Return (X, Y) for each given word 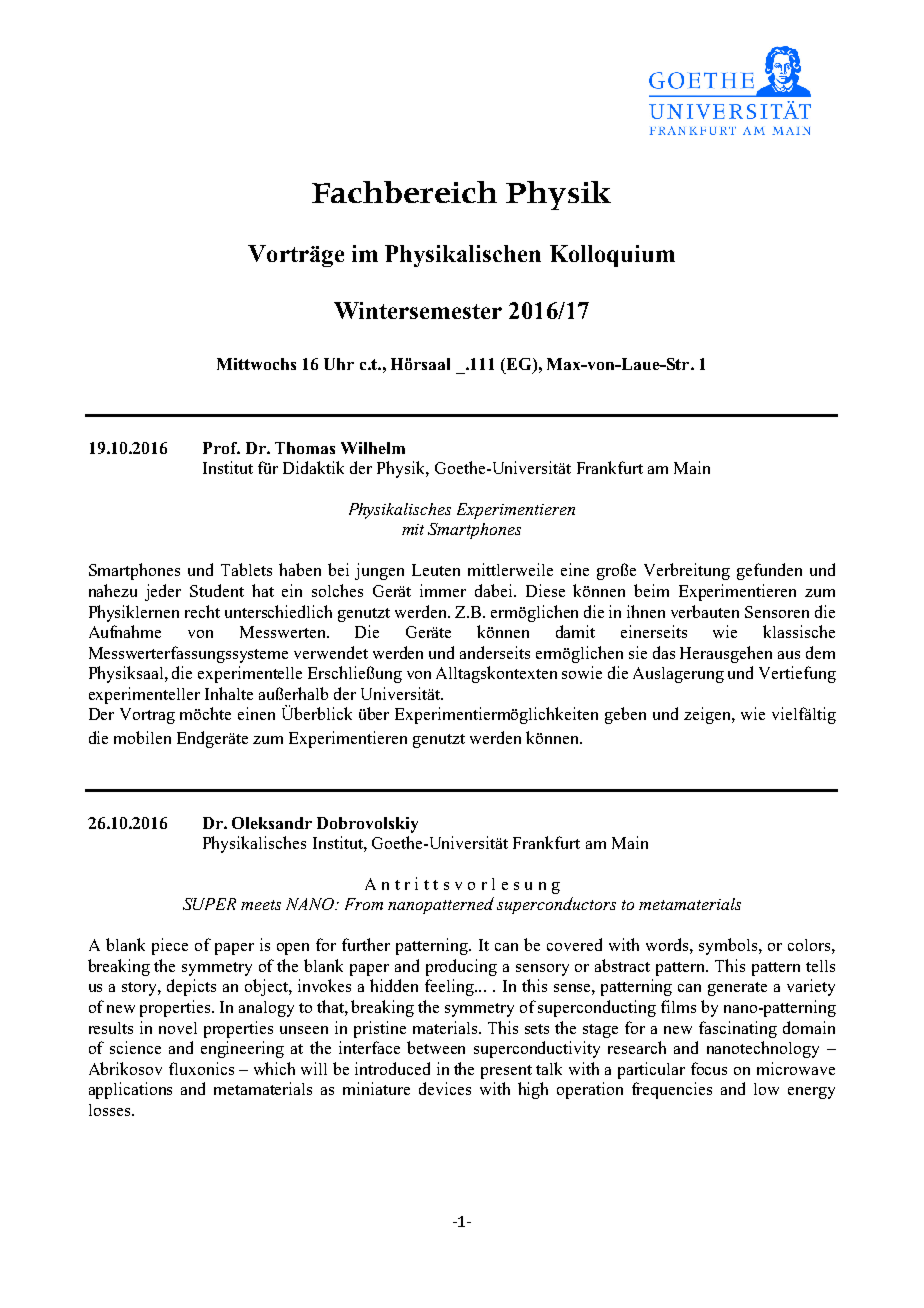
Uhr (339, 364)
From (364, 904)
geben (625, 715)
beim (651, 590)
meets (261, 905)
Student (217, 590)
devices (445, 1088)
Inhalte (229, 693)
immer (443, 590)
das (664, 652)
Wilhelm (373, 448)
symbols (729, 946)
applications (130, 1090)
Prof (221, 448)
